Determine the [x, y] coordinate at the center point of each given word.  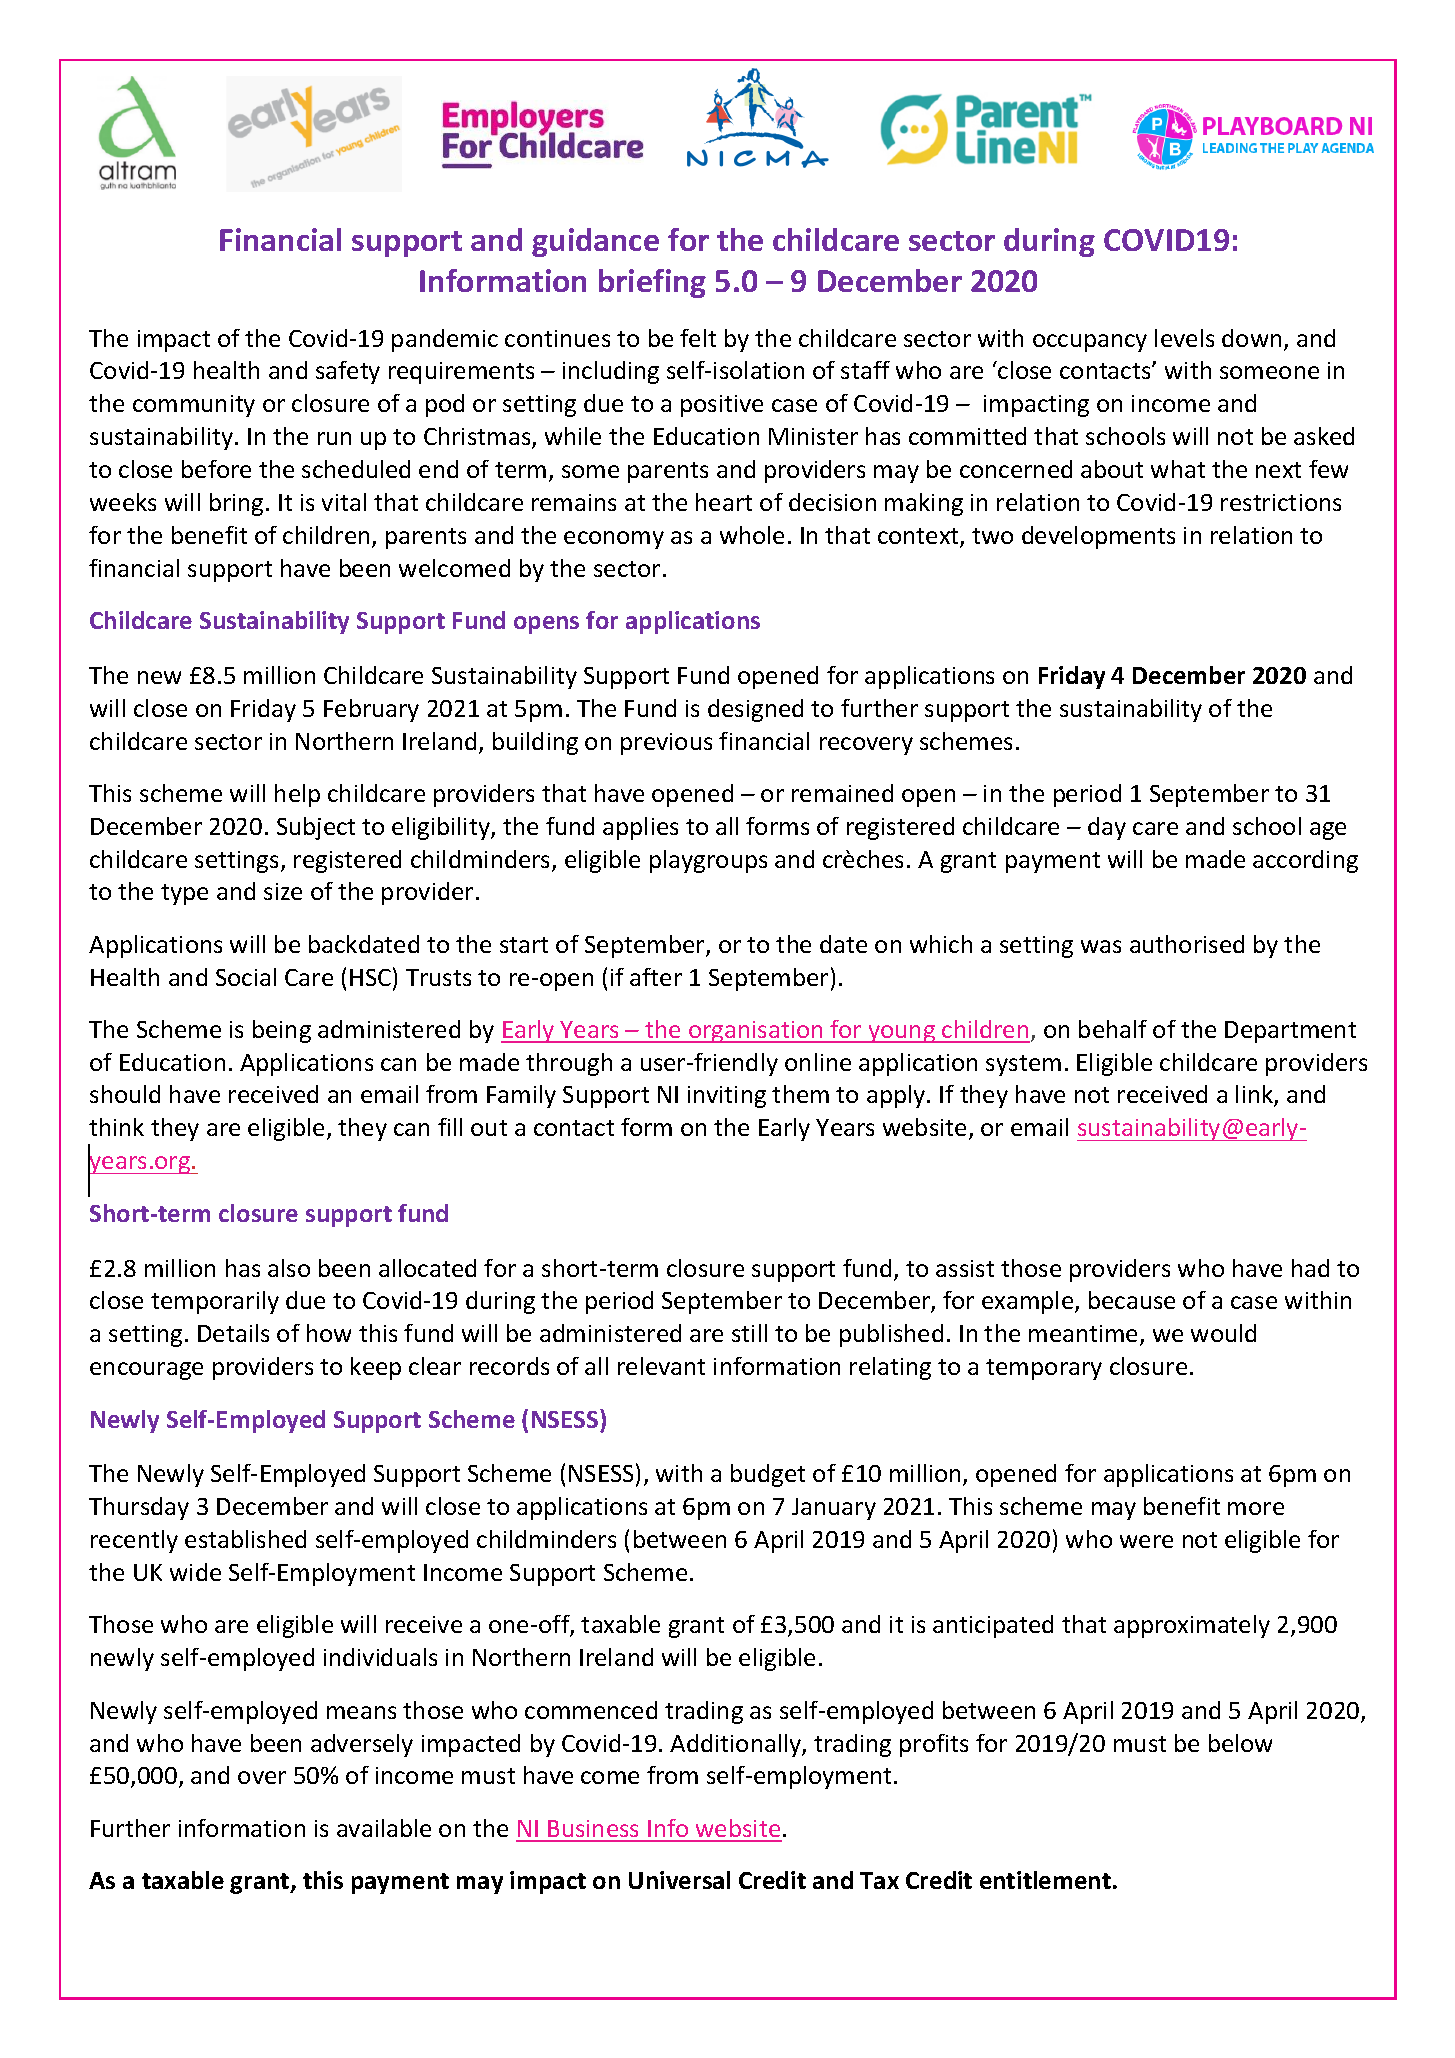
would [1223, 1333]
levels [1184, 338]
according [1305, 861]
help [297, 795]
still [749, 1333]
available [384, 1828]
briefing [652, 283]
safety [348, 372]
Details [233, 1333]
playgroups [708, 861]
